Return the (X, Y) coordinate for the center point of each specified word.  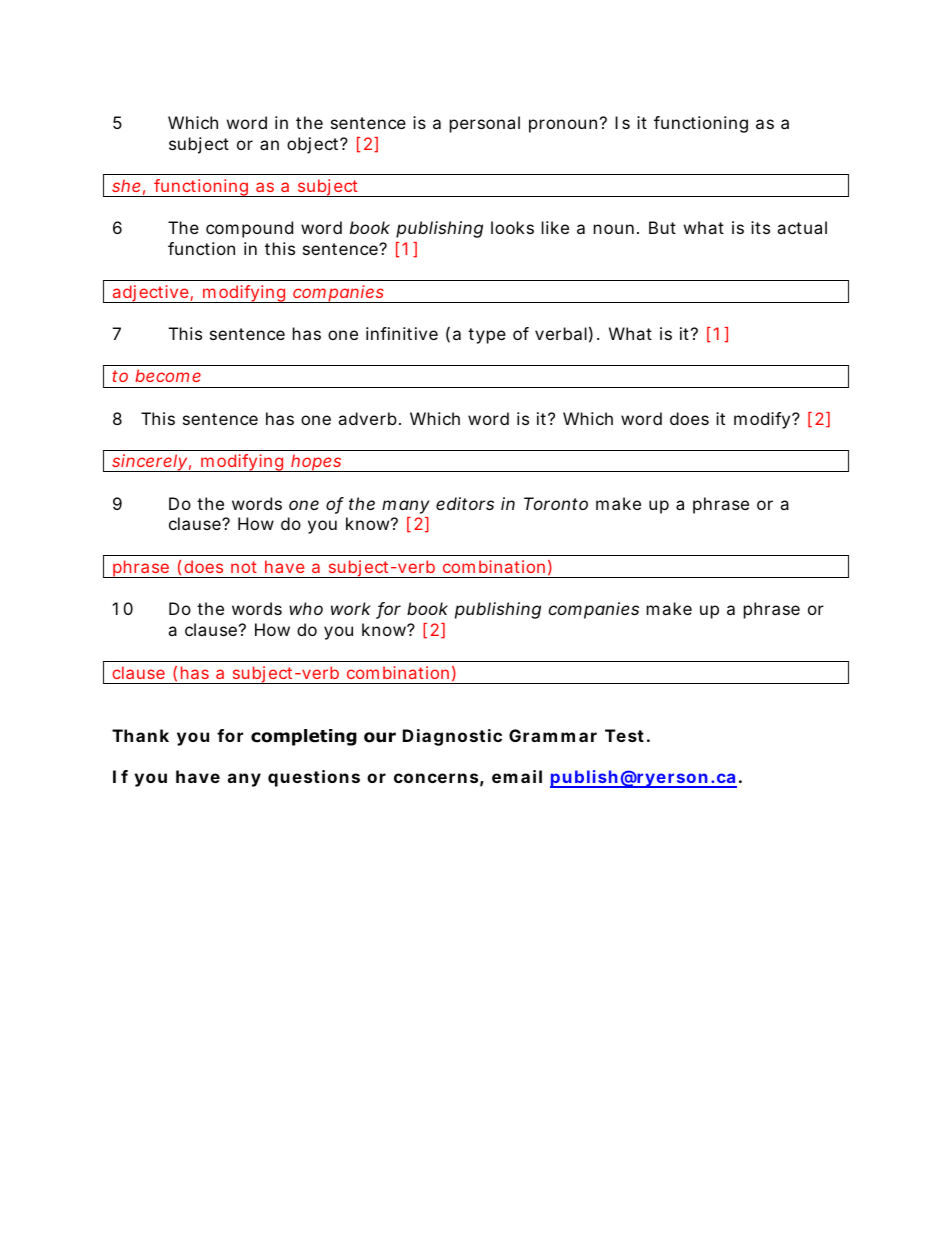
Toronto (556, 503)
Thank (140, 735)
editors (465, 503)
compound (249, 229)
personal (485, 124)
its (760, 227)
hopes (317, 463)
